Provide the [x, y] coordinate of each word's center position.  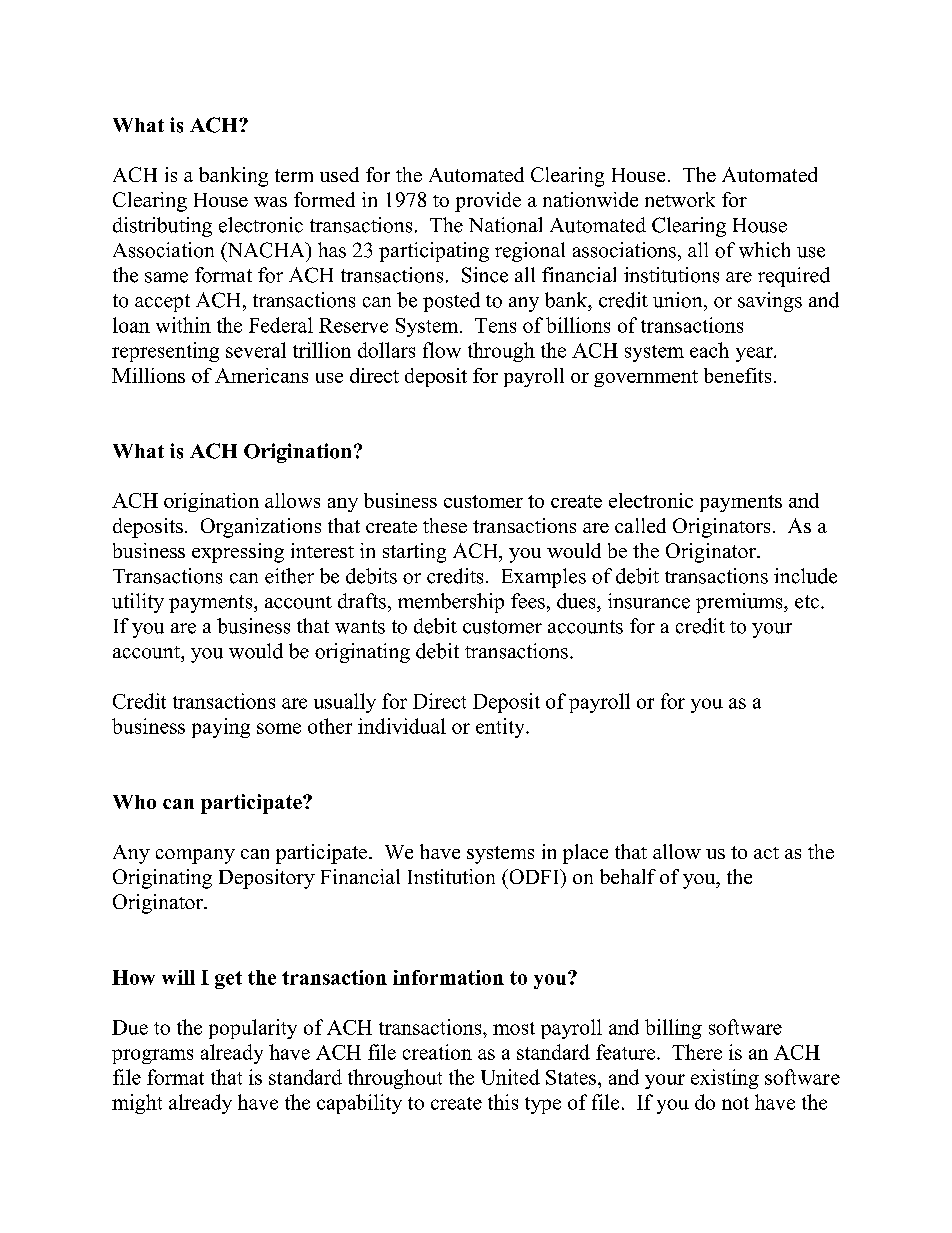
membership [451, 603]
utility [138, 603]
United [510, 1077]
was [270, 202]
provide [488, 202]
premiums [740, 603]
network [680, 199]
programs [152, 1056]
